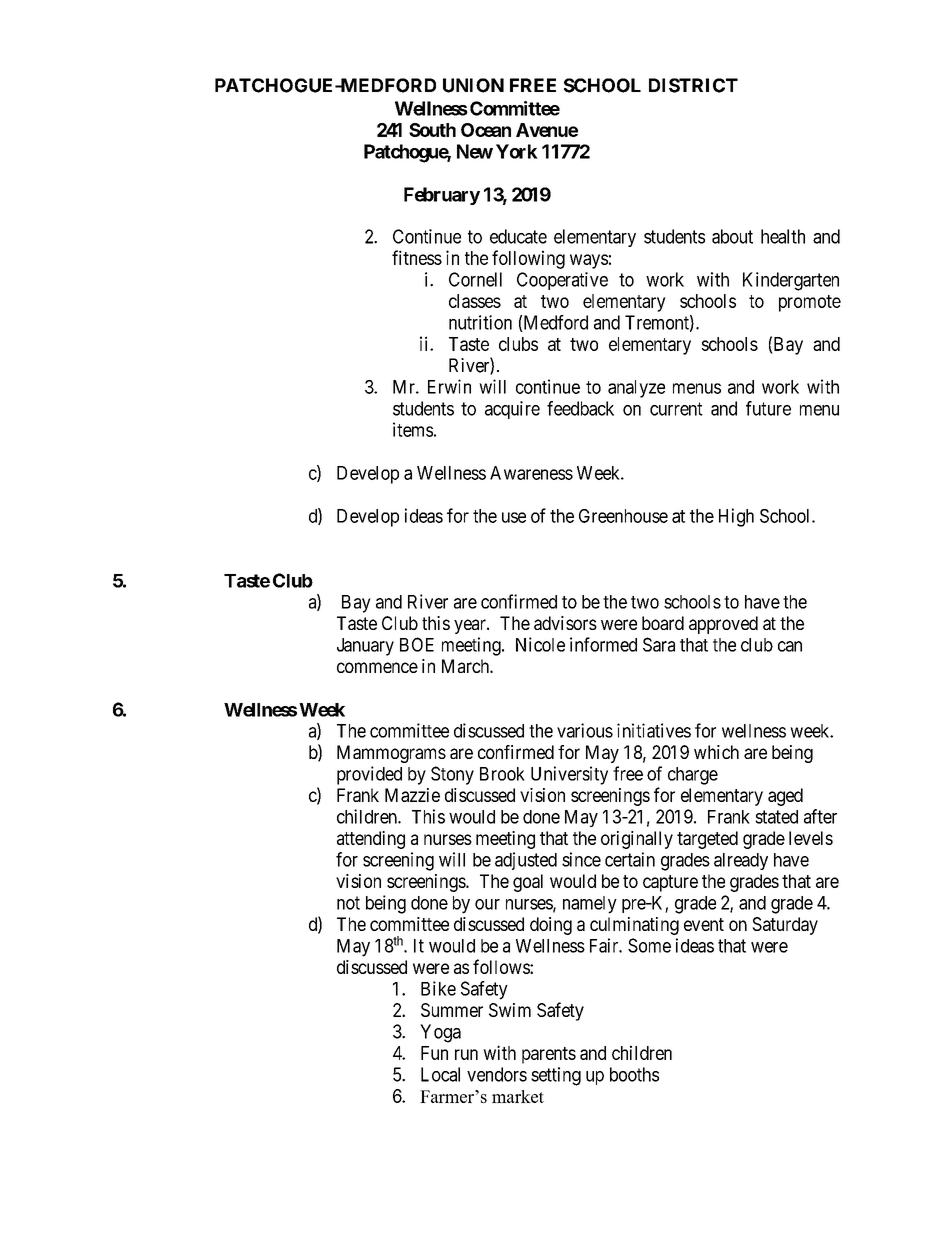  What do you see at coordinates (693, 85) in the image?
I see `DISTRICT` at bounding box center [693, 85].
